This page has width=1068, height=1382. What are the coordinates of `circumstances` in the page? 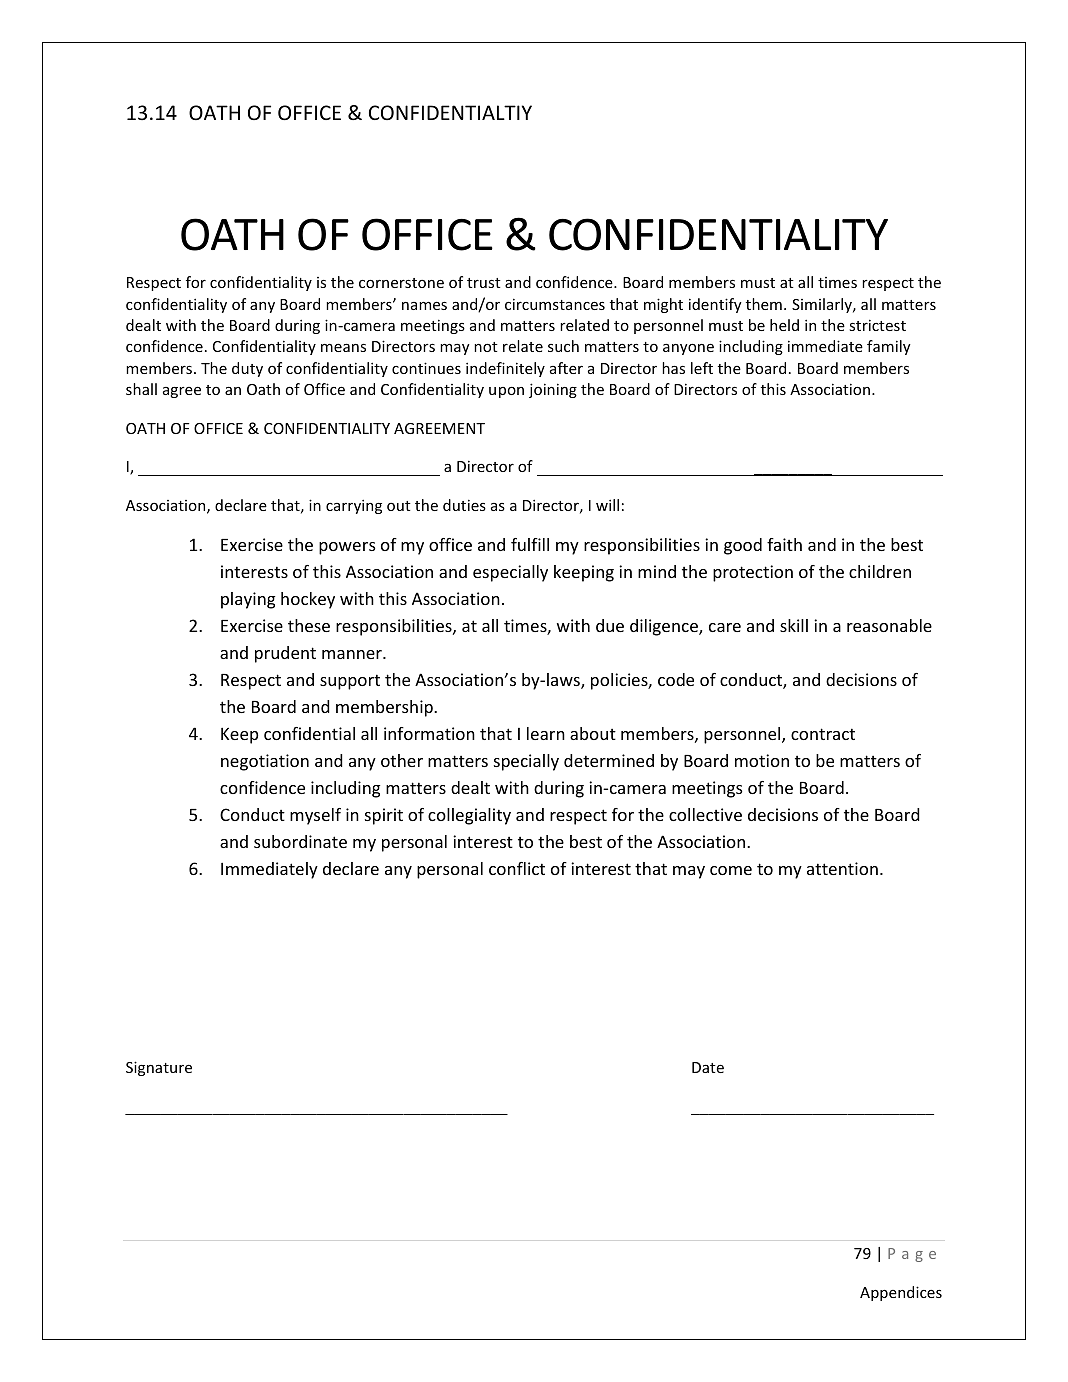 It's located at (555, 304).
